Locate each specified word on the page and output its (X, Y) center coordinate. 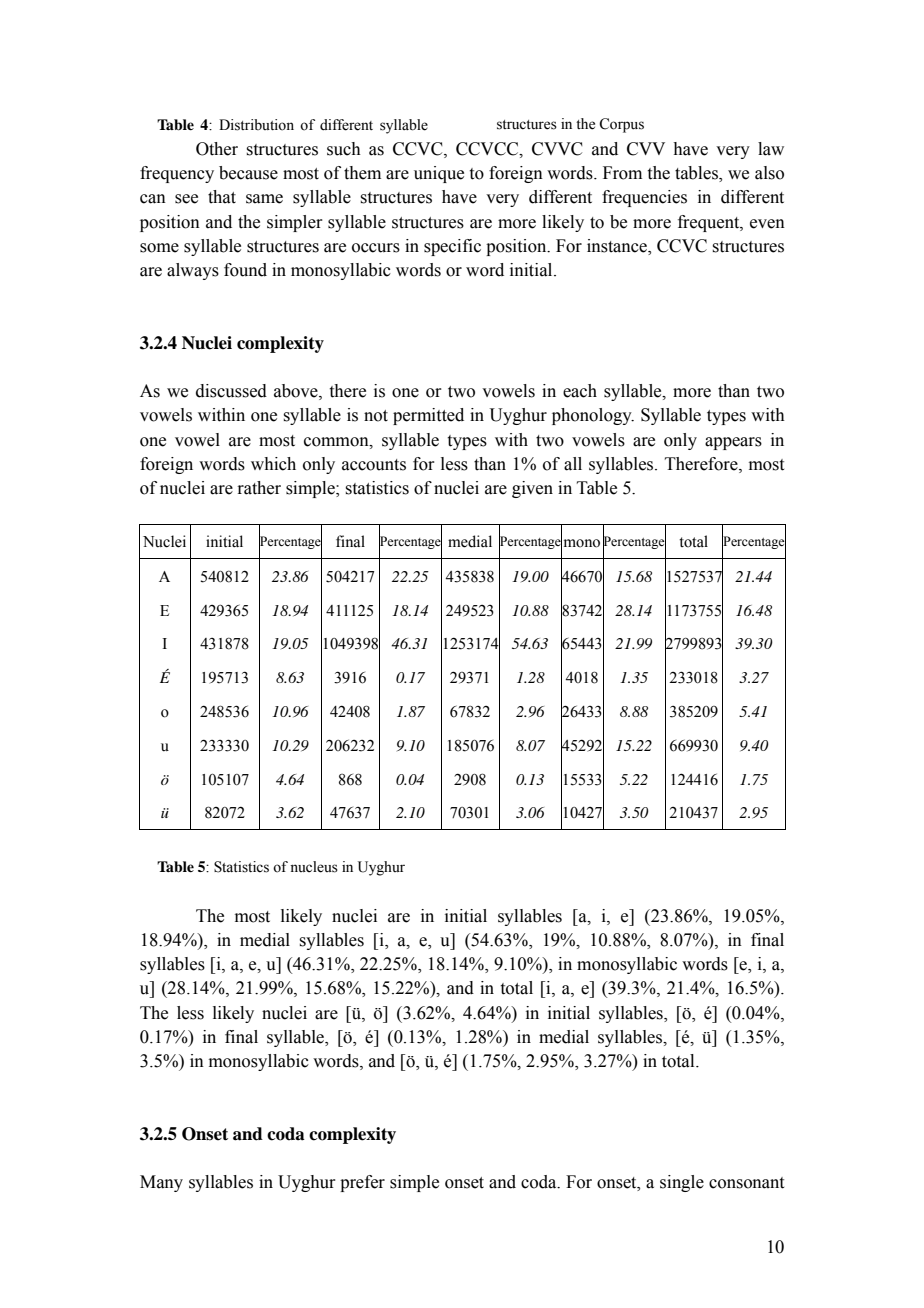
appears (733, 443)
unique (439, 174)
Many (161, 1183)
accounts (374, 465)
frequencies (644, 198)
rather (259, 488)
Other (217, 149)
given (532, 489)
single (682, 1183)
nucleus (314, 867)
